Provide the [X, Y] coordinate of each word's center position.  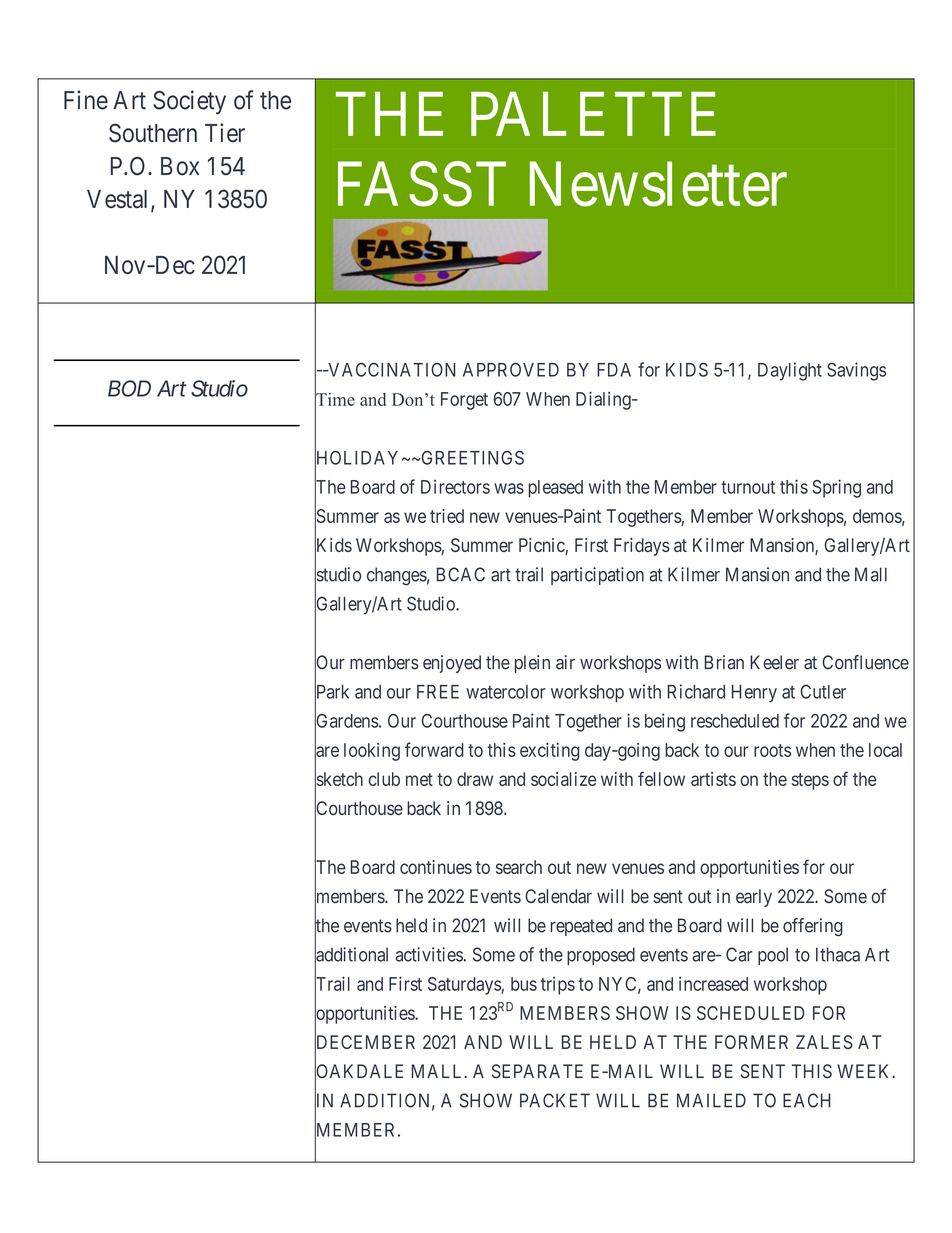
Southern [153, 133]
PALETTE [593, 114]
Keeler [774, 662]
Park [332, 692]
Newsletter [658, 184]
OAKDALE [359, 1072]
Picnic [542, 546]
